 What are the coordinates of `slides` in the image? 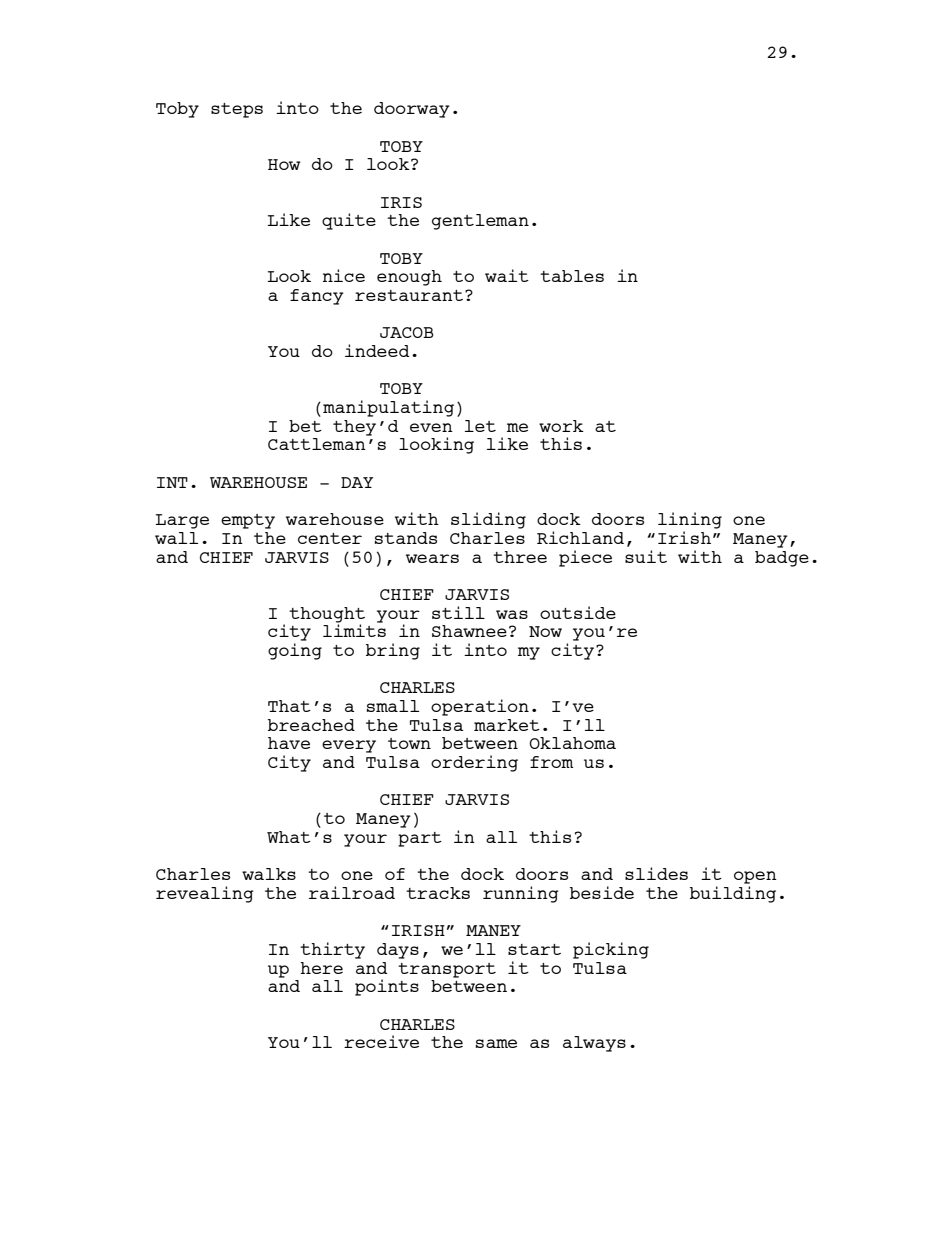 It's located at (656, 873).
